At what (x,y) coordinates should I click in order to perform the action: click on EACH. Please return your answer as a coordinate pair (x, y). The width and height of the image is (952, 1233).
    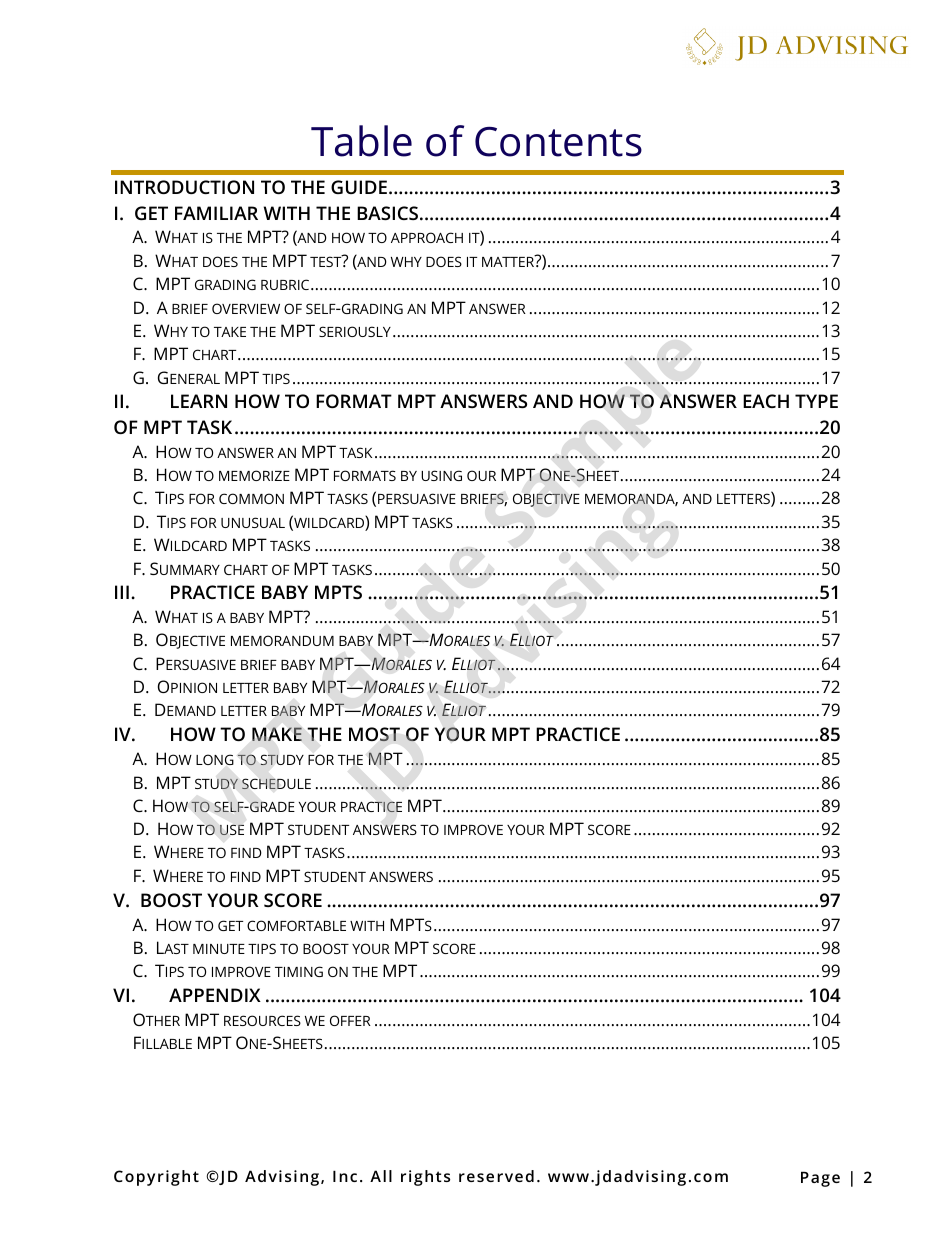
    Looking at the image, I should click on (766, 401).
